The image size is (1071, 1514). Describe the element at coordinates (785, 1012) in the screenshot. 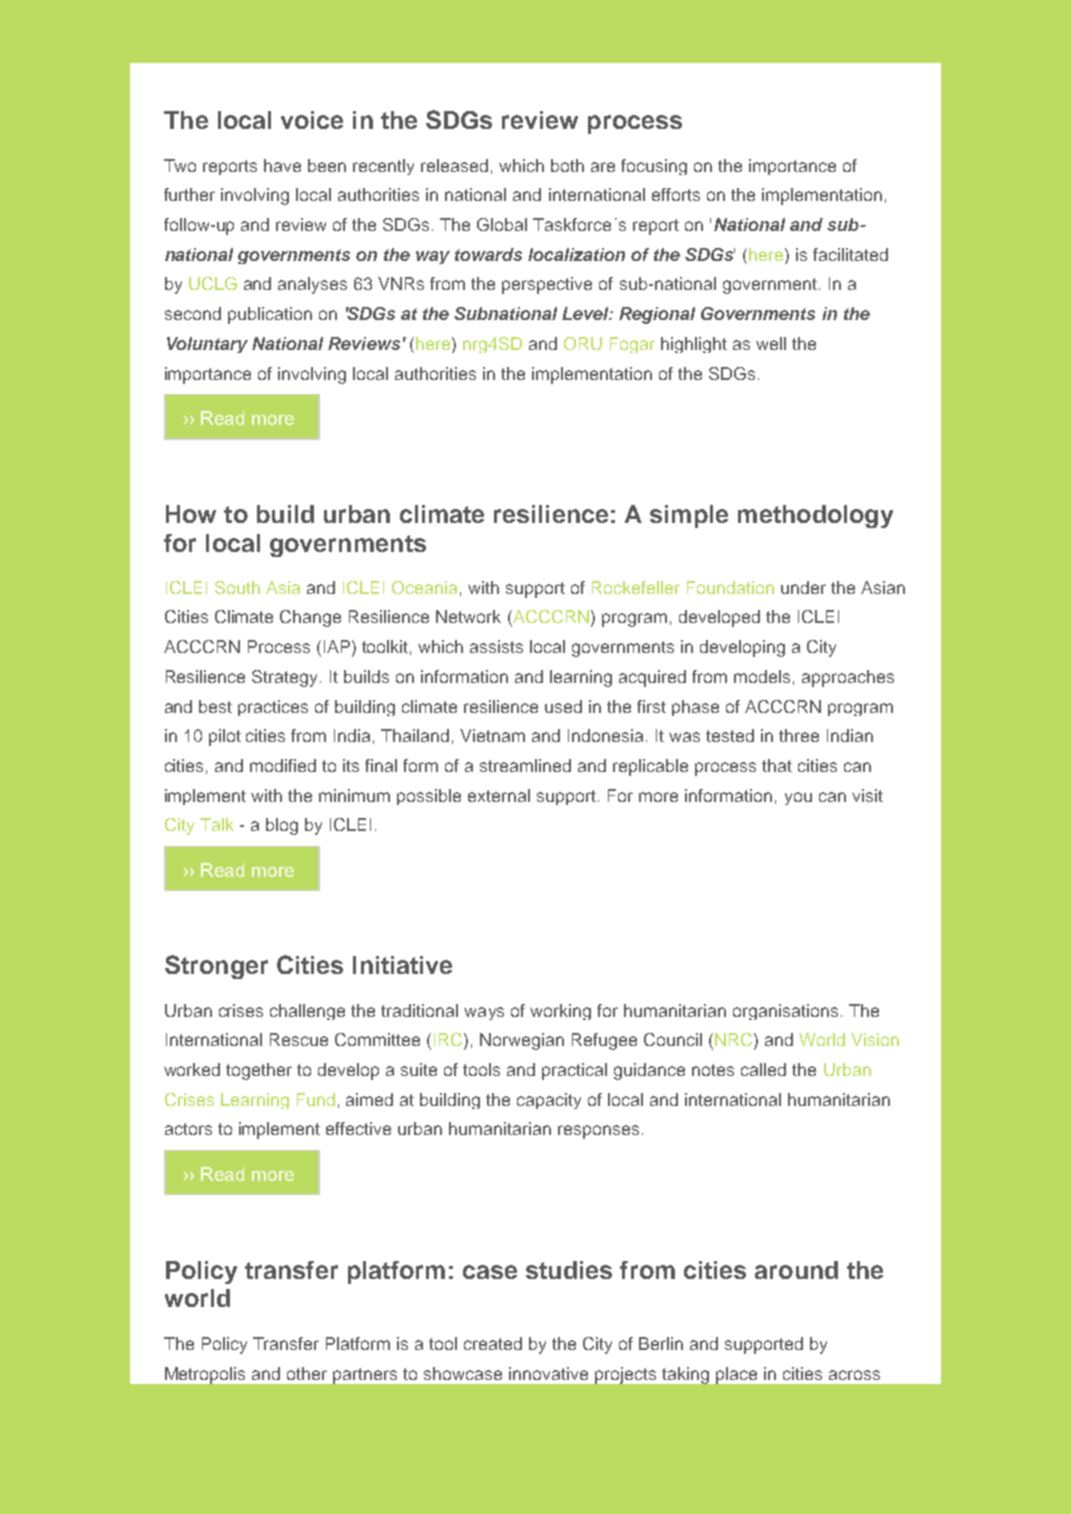

I see `organisations` at that location.
